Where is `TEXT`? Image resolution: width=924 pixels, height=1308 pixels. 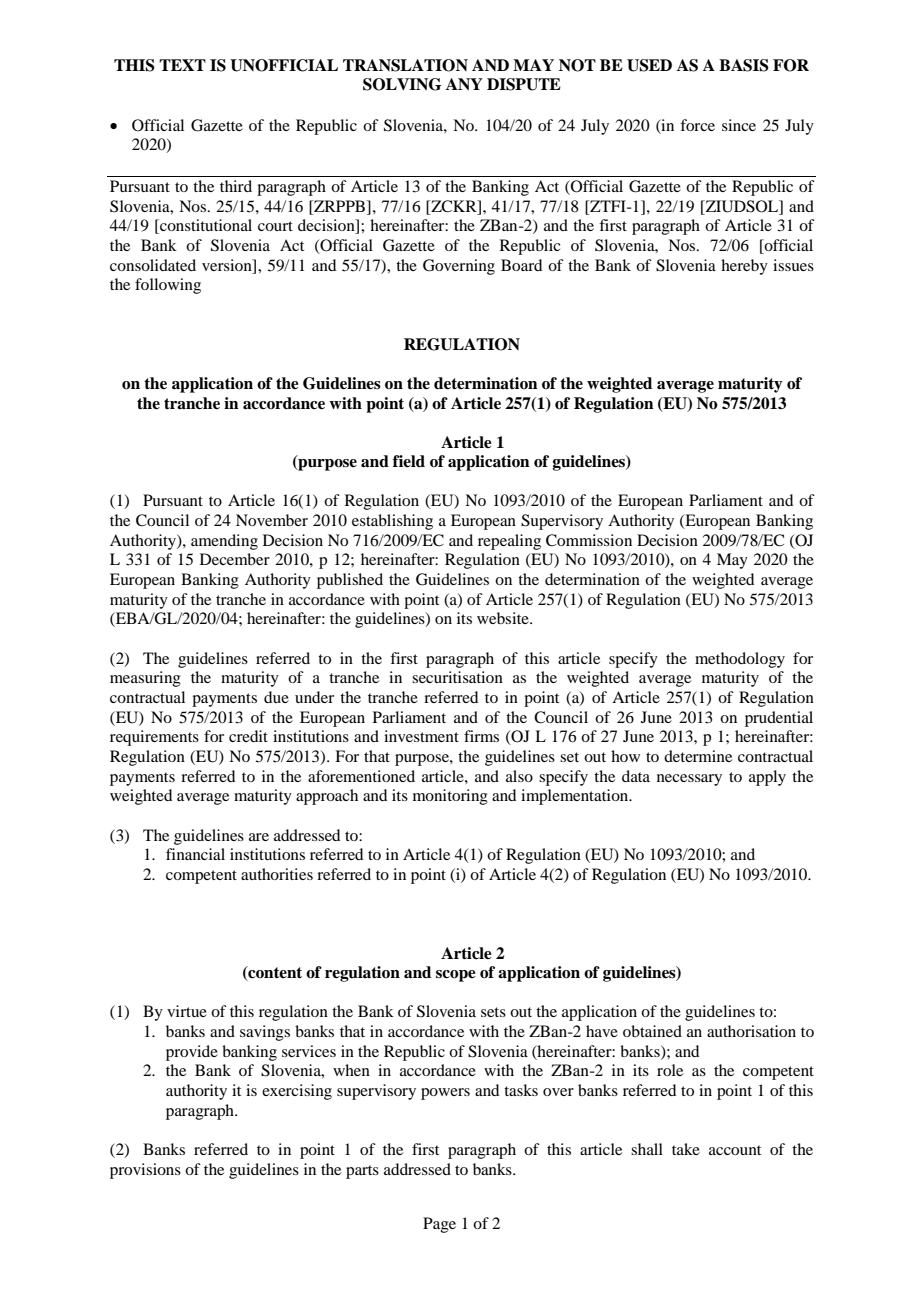
TEXT is located at coordinates (182, 65).
